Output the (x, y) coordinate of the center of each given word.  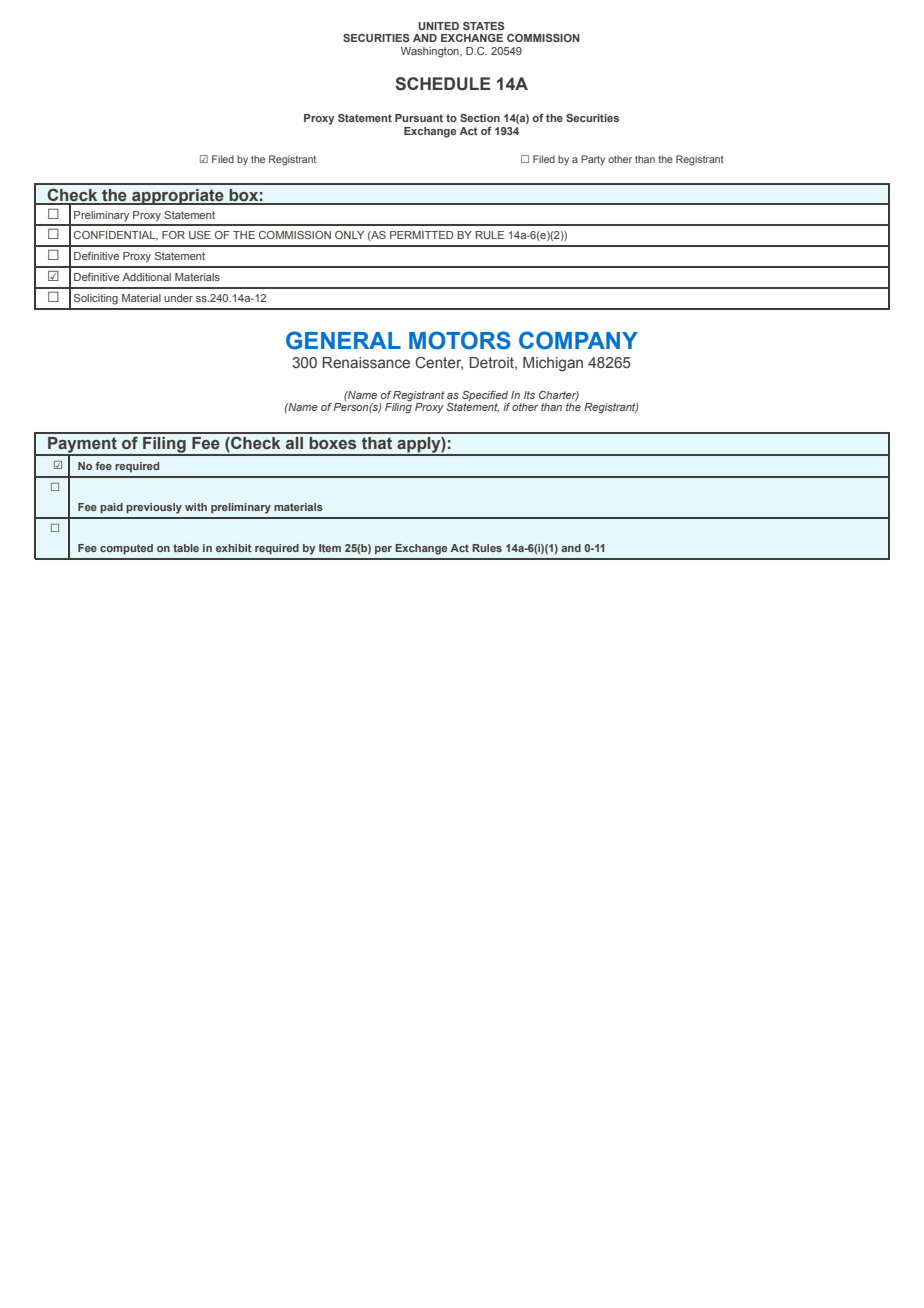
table (186, 548)
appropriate (178, 197)
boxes (332, 443)
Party (593, 160)
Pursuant (419, 118)
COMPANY (578, 340)
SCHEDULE (442, 84)
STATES (484, 26)
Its (529, 395)
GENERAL (343, 340)
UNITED (438, 26)
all (294, 443)
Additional (146, 277)
